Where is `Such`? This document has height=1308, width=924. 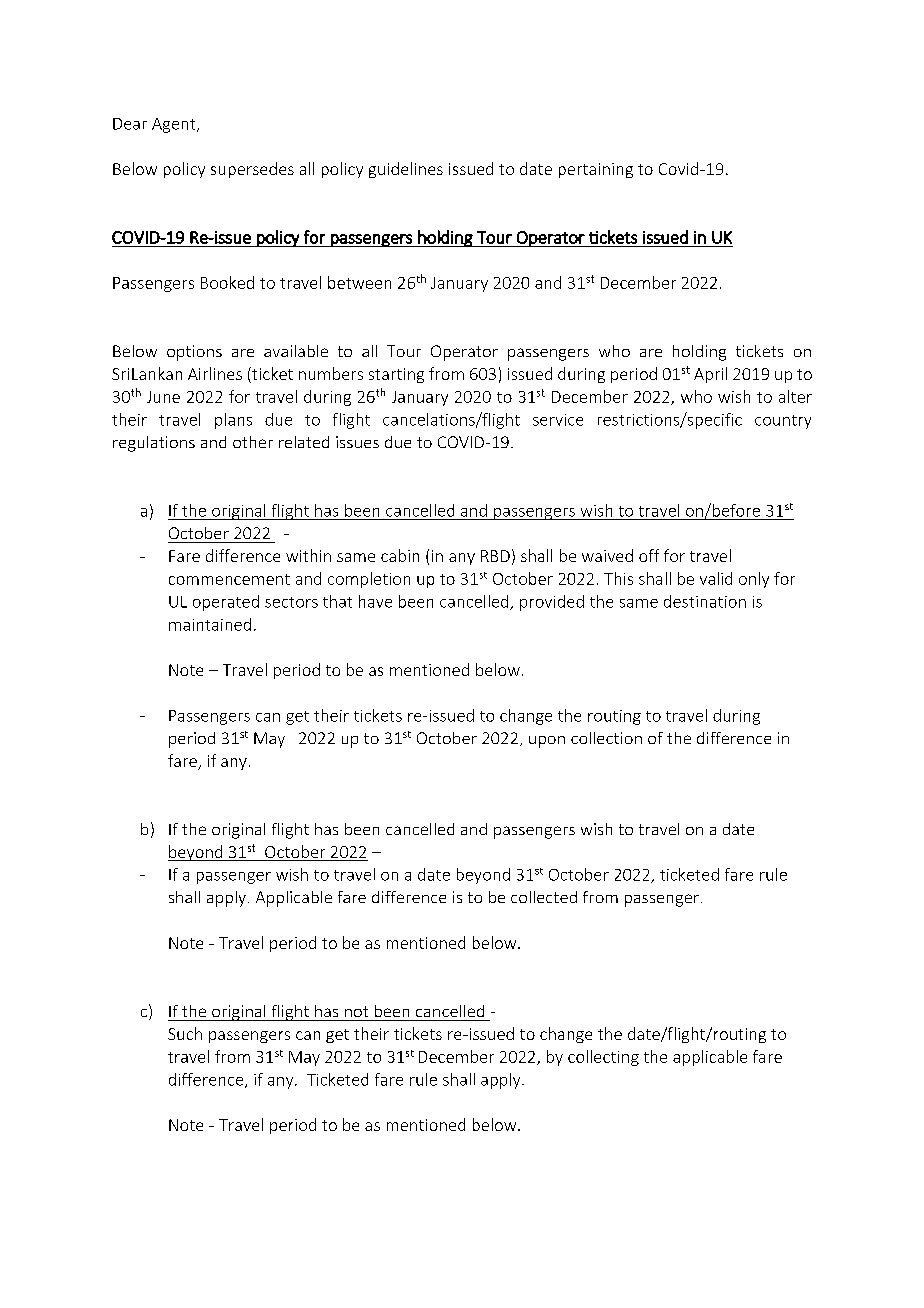 Such is located at coordinates (185, 1033).
